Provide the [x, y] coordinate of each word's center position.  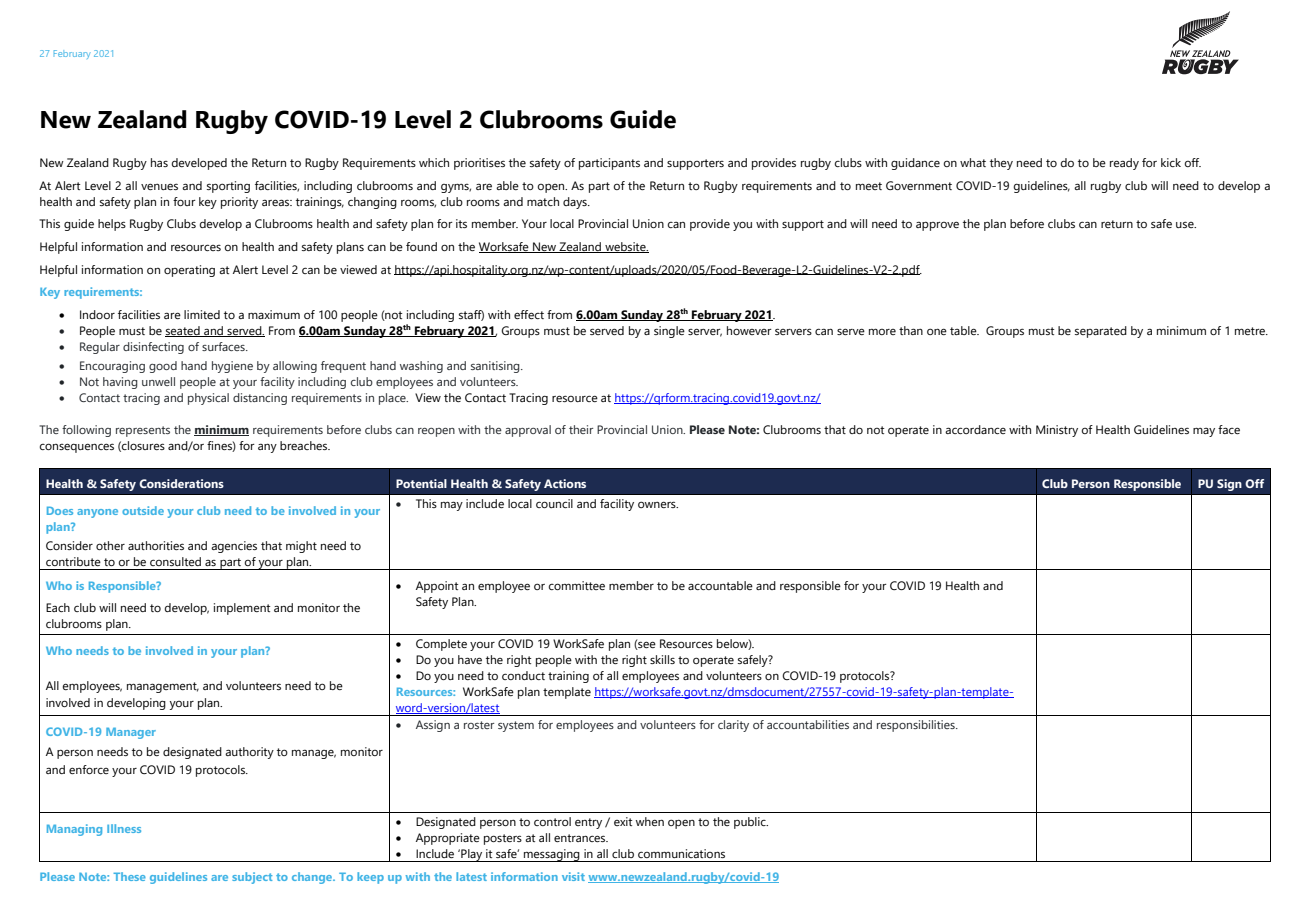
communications [681, 853]
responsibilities [917, 726]
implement [242, 609]
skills [662, 659]
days [576, 203]
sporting [228, 187]
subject [252, 878]
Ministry [1057, 431]
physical [208, 399]
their [581, 429]
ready [1124, 164]
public [751, 823]
